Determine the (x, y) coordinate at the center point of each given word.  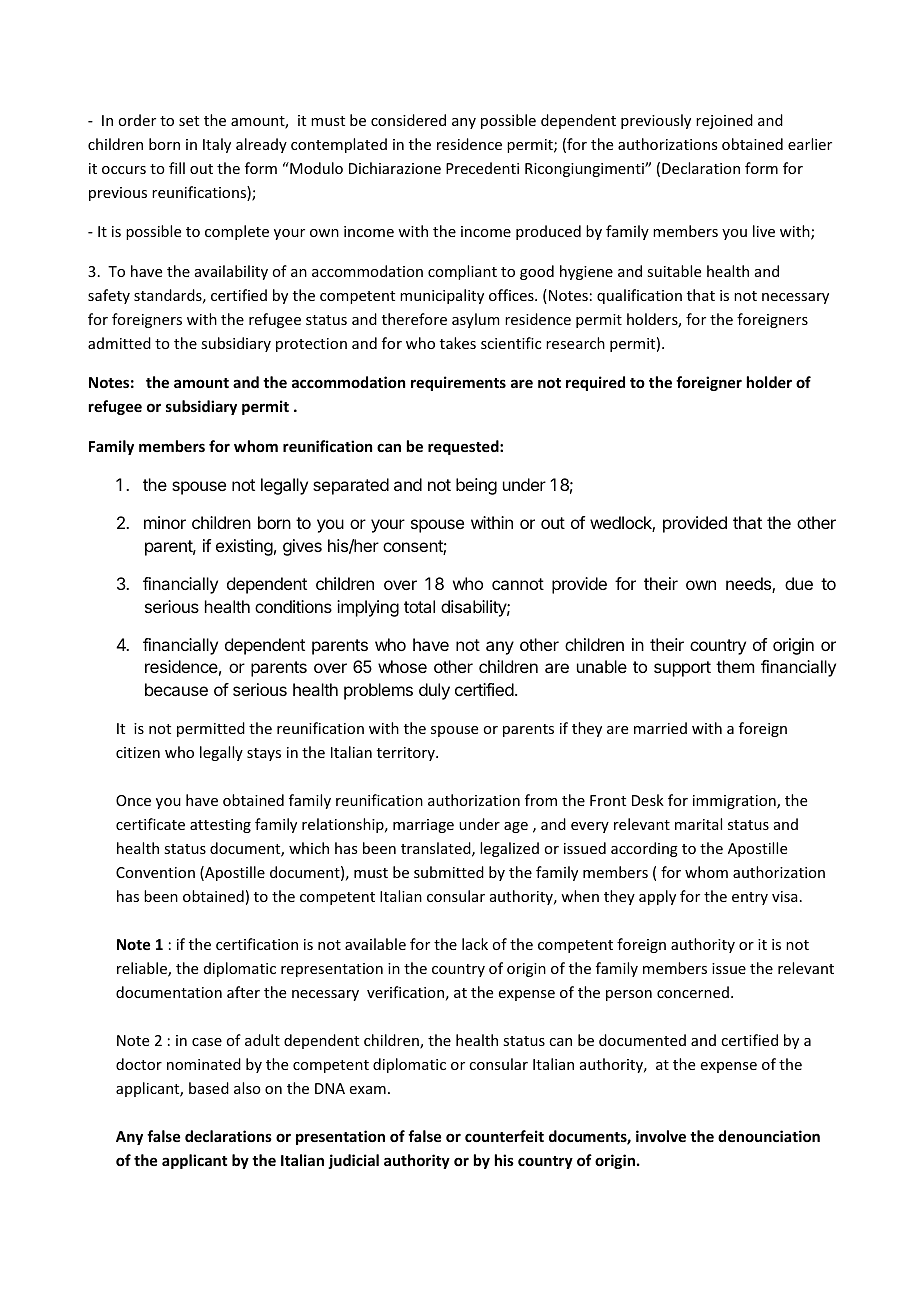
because (176, 689)
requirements (458, 383)
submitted (449, 872)
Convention (155, 872)
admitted (119, 343)
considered (408, 120)
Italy (217, 145)
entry (750, 898)
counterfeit (504, 1136)
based (209, 1088)
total (419, 606)
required (595, 383)
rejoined (724, 121)
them (735, 666)
